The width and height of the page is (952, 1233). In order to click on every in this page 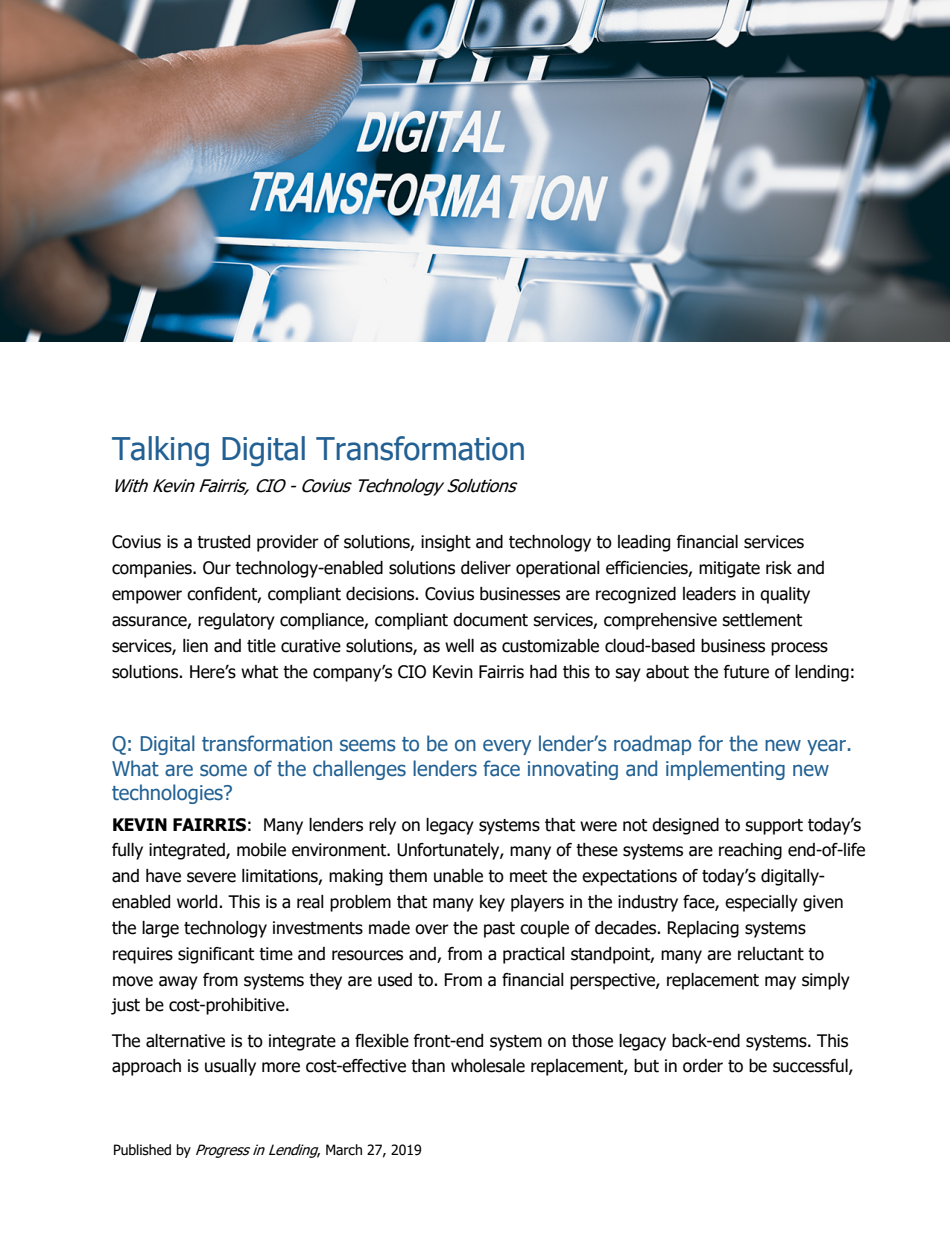, I will do `click(507, 747)`.
